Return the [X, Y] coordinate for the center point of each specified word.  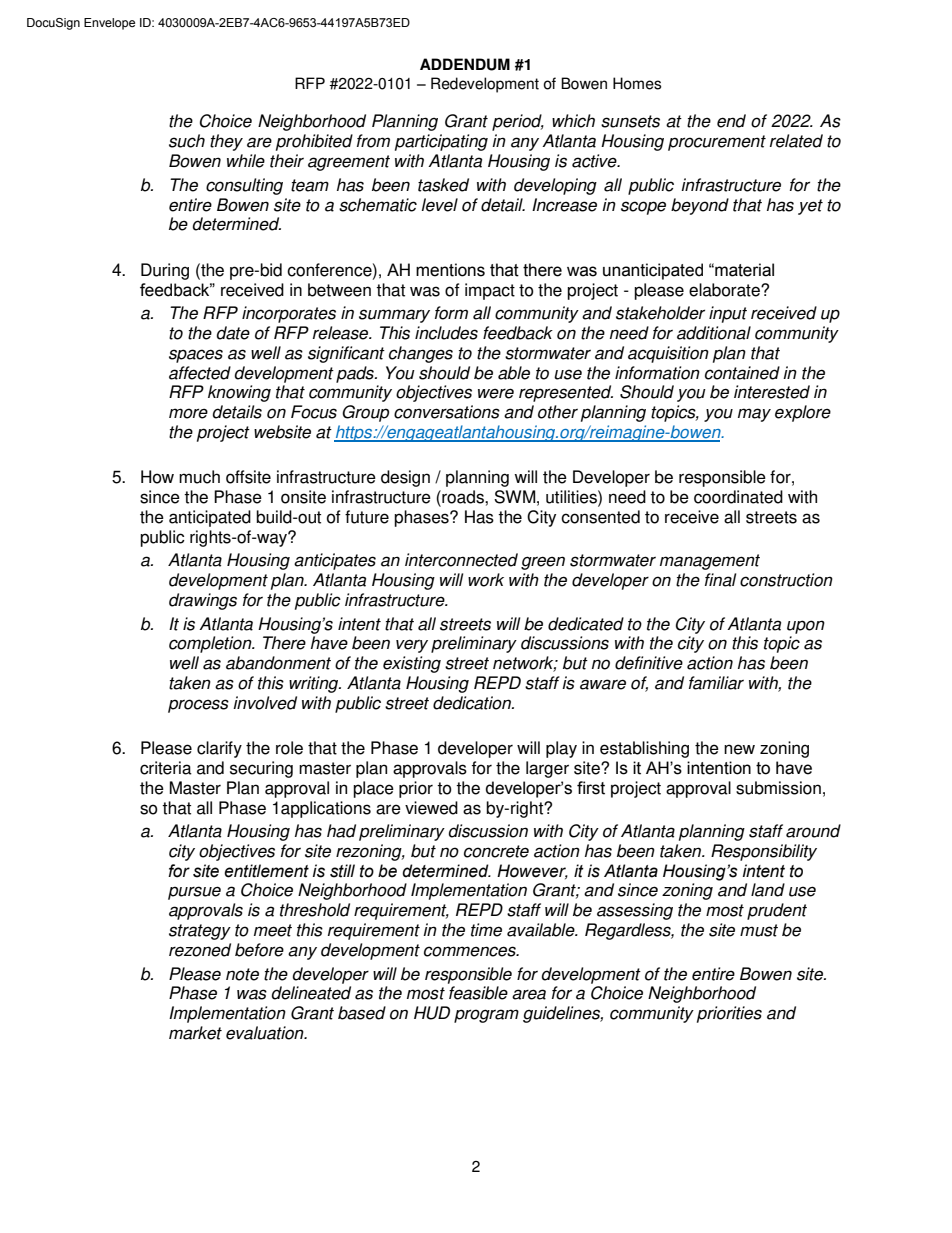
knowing [239, 393]
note [242, 974]
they [226, 142]
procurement [717, 143]
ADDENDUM [465, 64]
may [754, 415]
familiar [716, 683]
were [496, 393]
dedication [473, 703]
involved [265, 703]
